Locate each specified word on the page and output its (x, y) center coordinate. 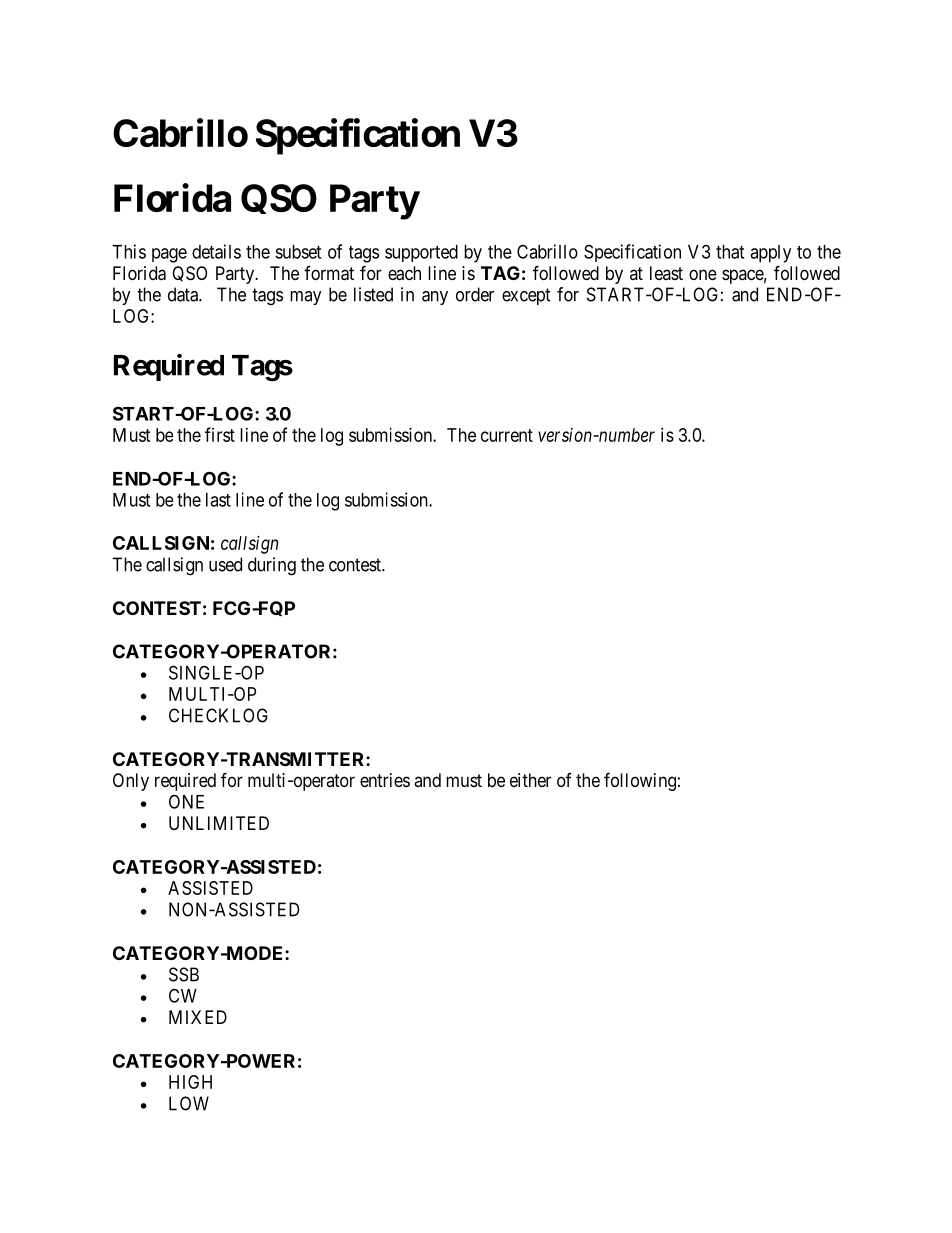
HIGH (190, 1082)
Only (131, 782)
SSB (184, 974)
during (272, 566)
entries (385, 780)
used (225, 564)
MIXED (198, 1017)
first (220, 434)
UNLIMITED (219, 823)
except (526, 296)
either (530, 780)
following (640, 781)
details (216, 251)
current (507, 435)
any (435, 298)
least (666, 273)
